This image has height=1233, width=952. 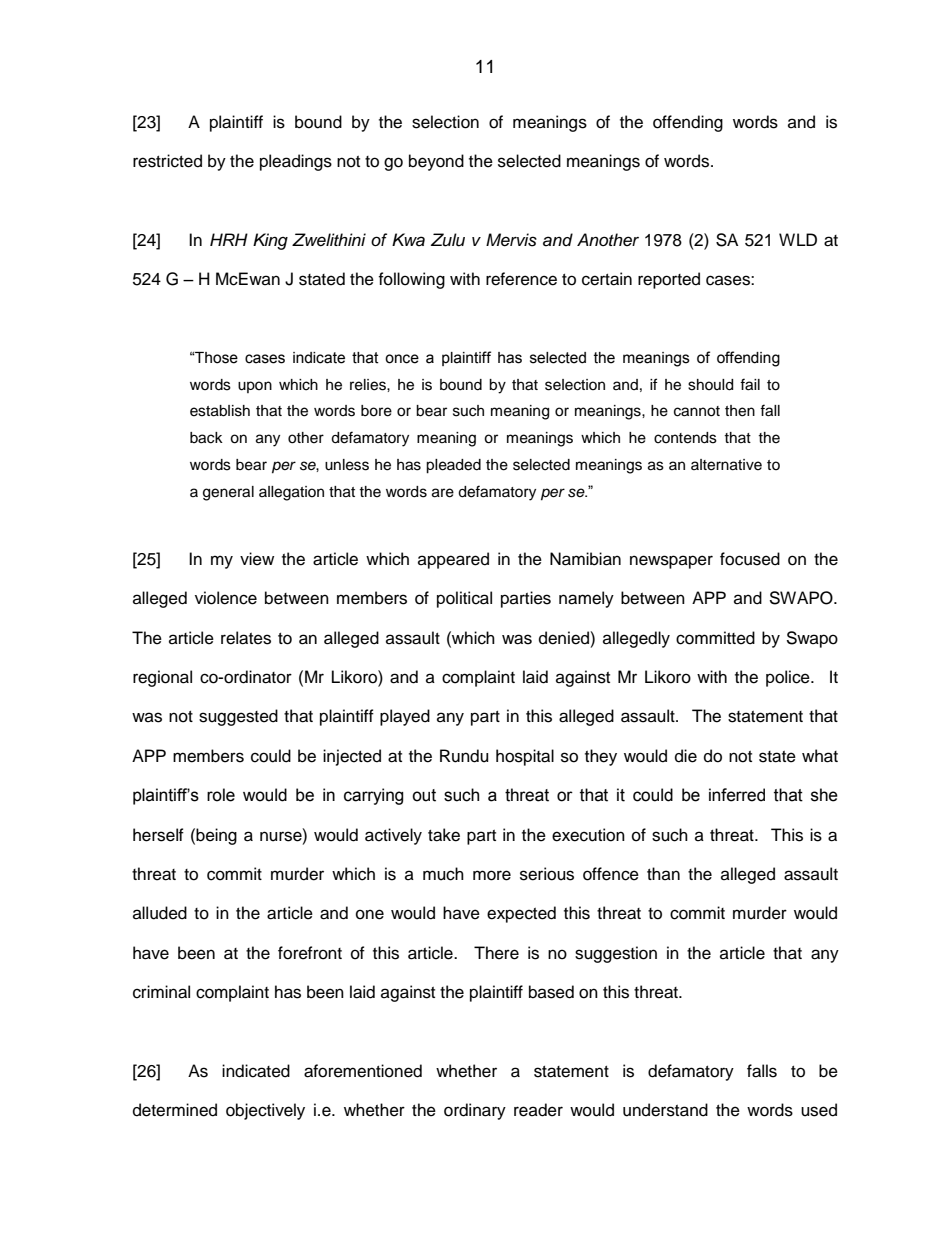 I want to click on than, so click(x=663, y=873).
